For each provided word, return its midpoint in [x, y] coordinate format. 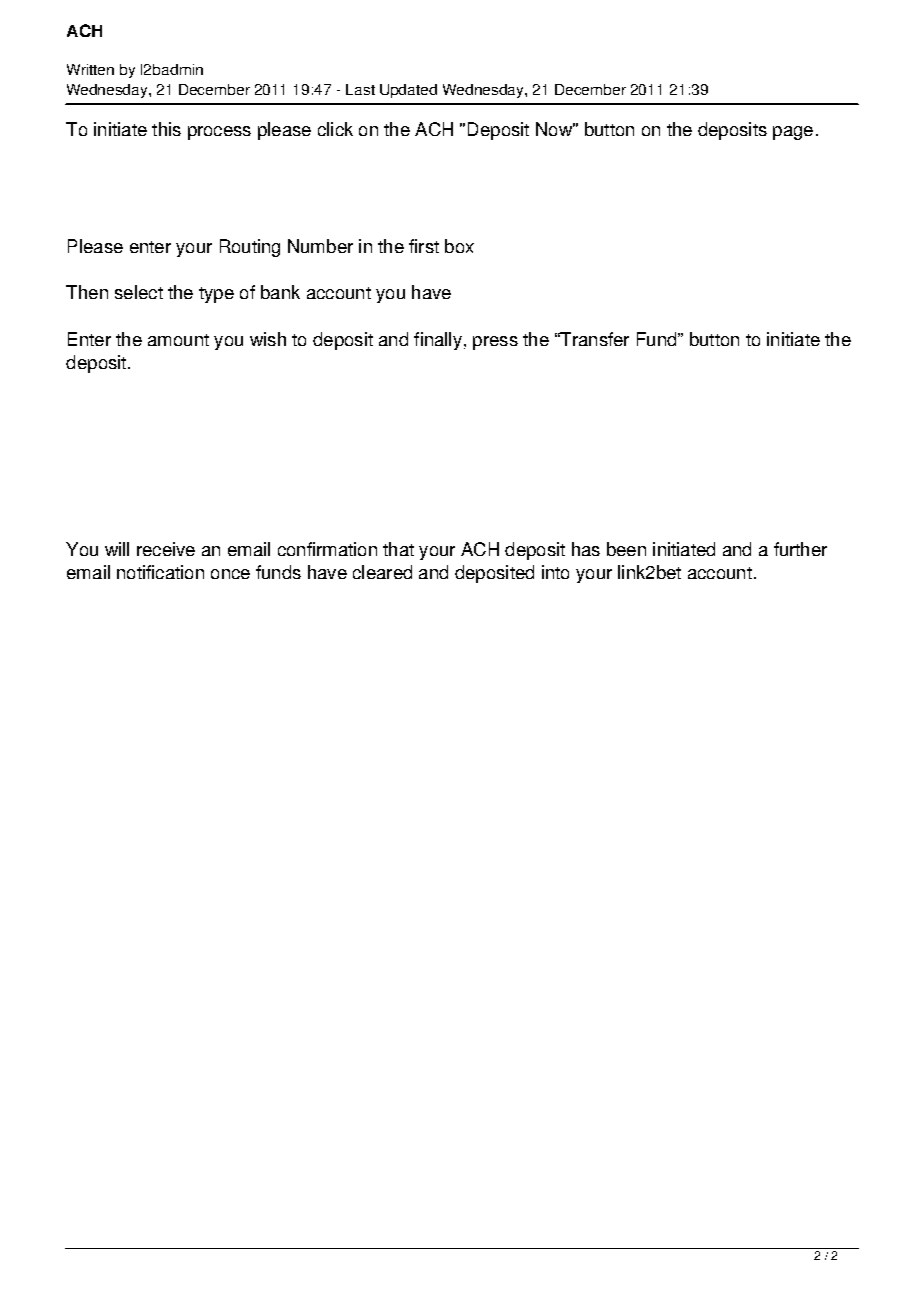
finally [438, 341]
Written [90, 69]
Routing [250, 248]
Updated [408, 91]
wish [268, 339]
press [495, 343]
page [793, 133]
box [459, 246]
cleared [382, 572]
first [424, 246]
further [800, 549]
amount [178, 340]
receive [166, 549]
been [626, 549]
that [398, 549]
